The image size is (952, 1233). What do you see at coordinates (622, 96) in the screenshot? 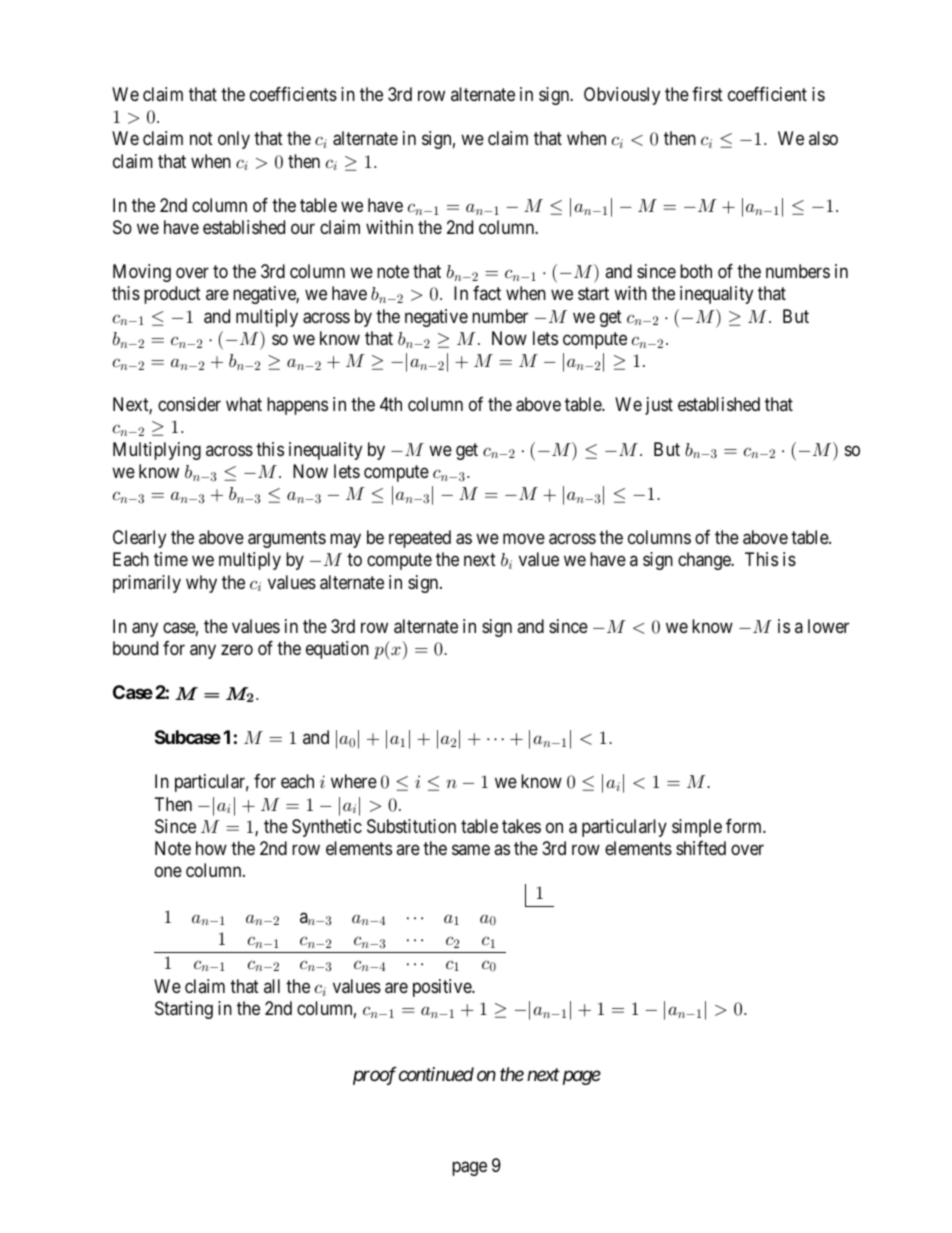
I see `Obviously` at bounding box center [622, 96].
